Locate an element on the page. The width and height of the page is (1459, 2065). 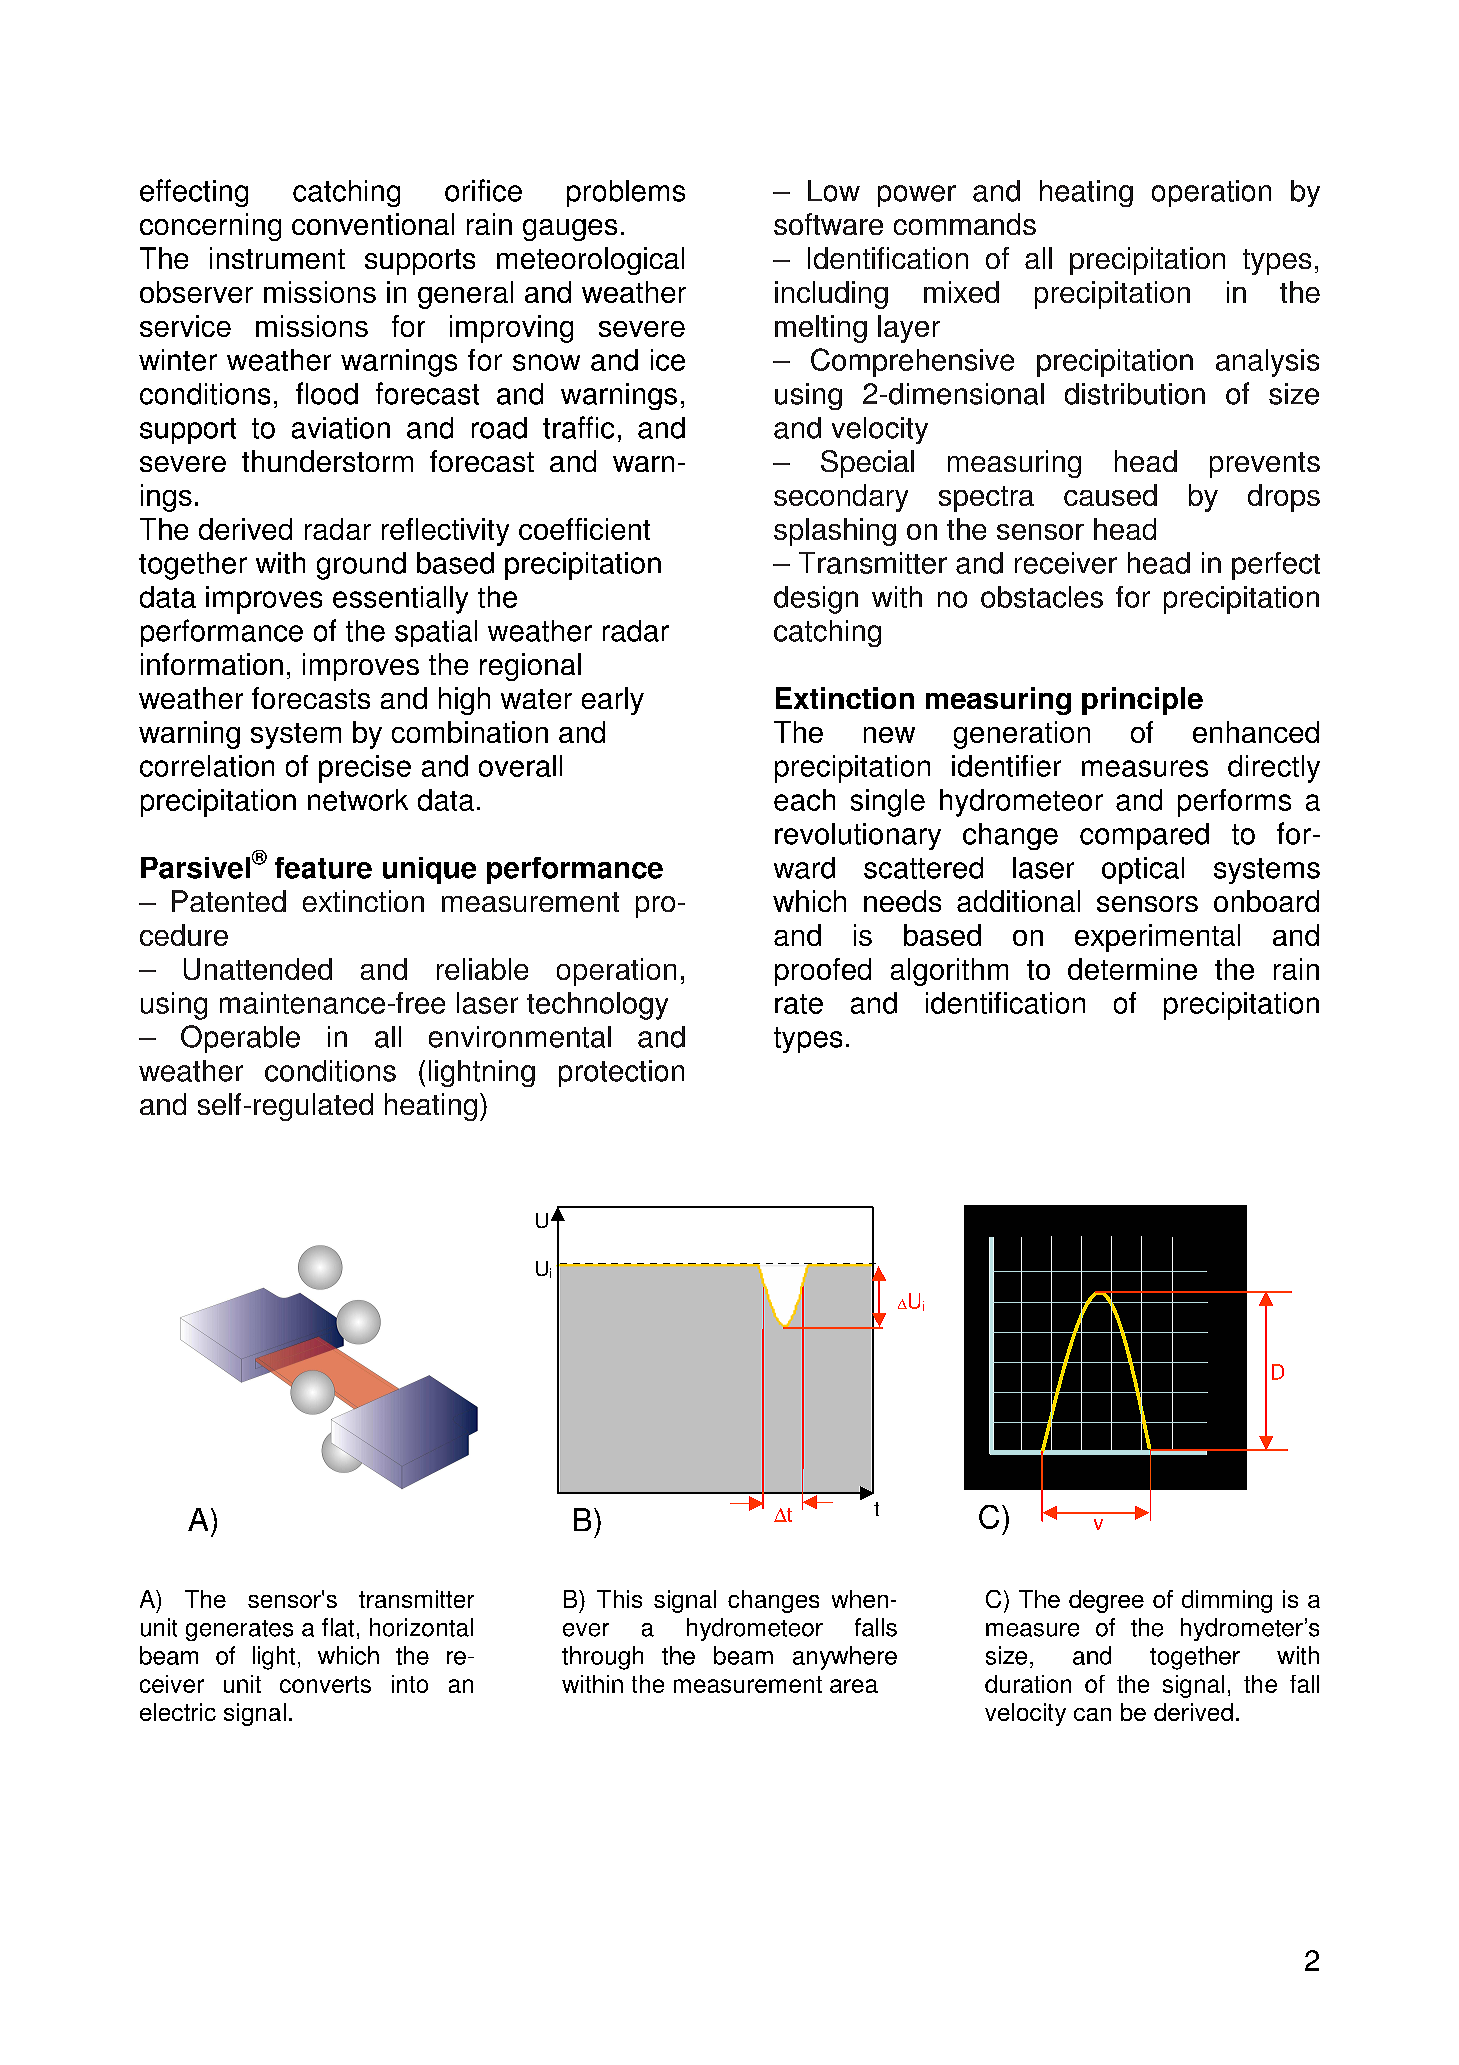
commands is located at coordinates (965, 224).
